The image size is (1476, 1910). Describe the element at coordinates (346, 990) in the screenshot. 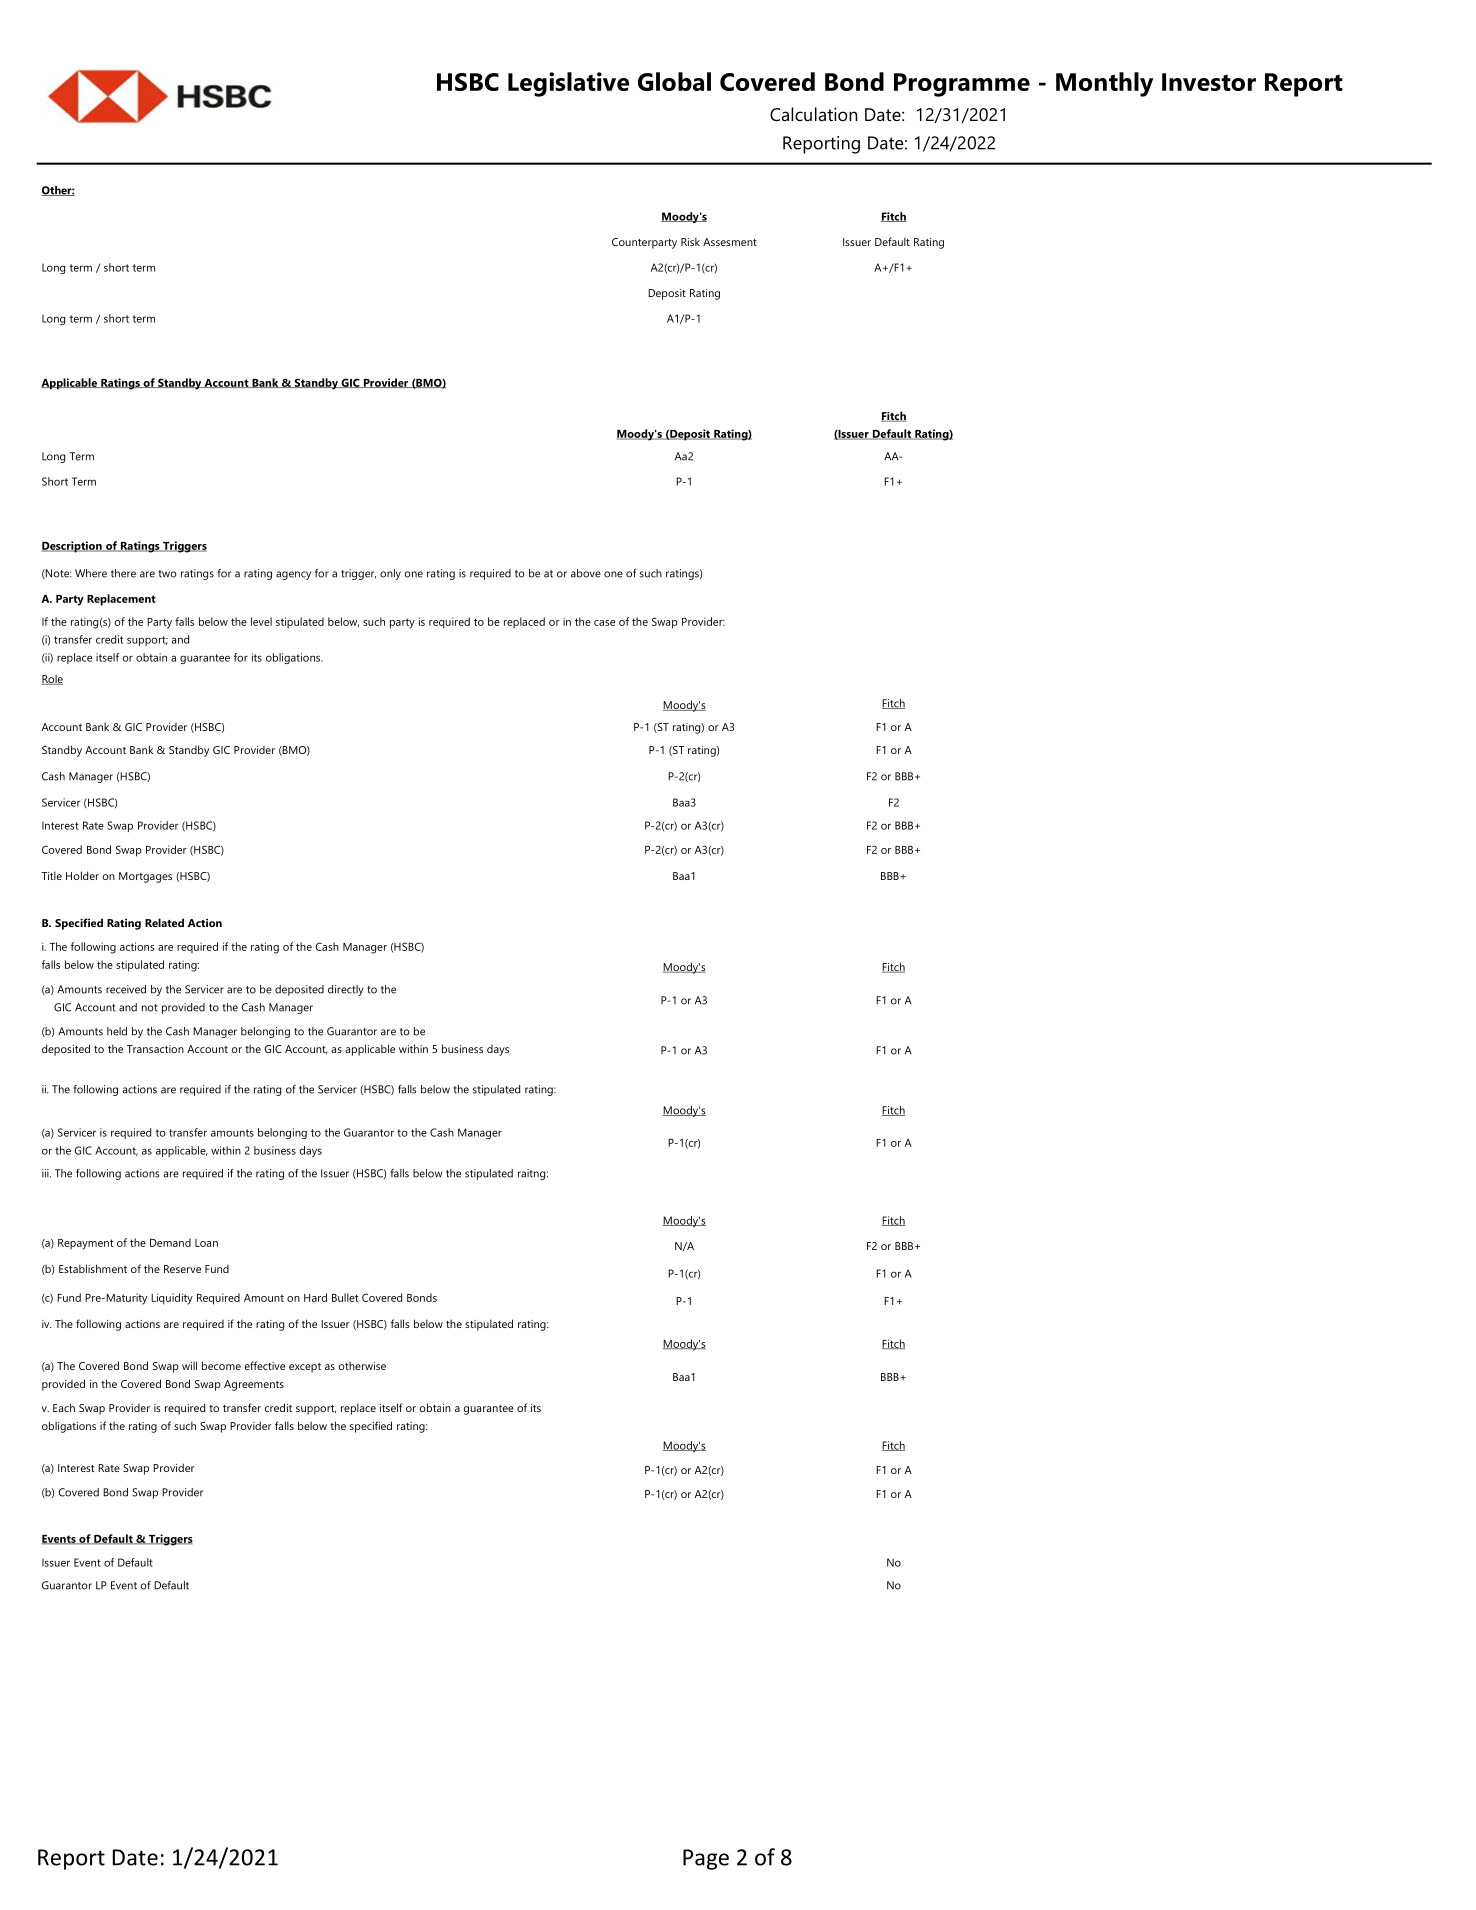

I see `directly` at that location.
